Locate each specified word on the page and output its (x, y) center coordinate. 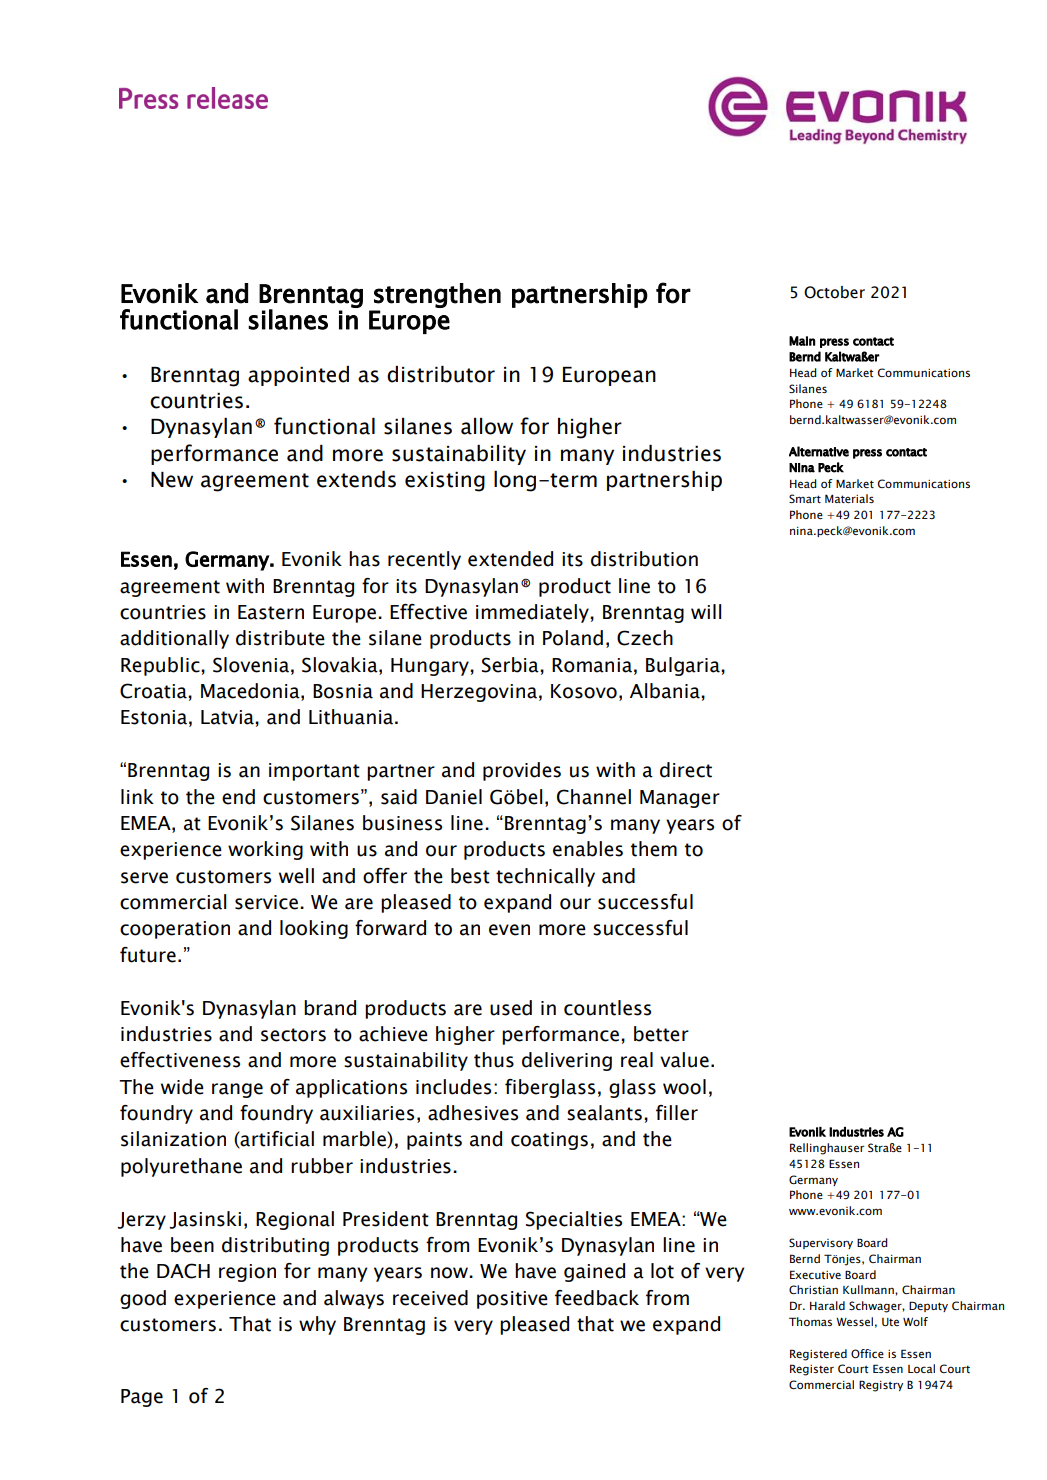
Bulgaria (684, 666)
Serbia (511, 665)
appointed (298, 376)
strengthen (437, 295)
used (511, 1008)
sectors (293, 1035)
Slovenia (251, 665)
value (684, 1060)
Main (802, 341)
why (317, 1325)
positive (512, 1300)
